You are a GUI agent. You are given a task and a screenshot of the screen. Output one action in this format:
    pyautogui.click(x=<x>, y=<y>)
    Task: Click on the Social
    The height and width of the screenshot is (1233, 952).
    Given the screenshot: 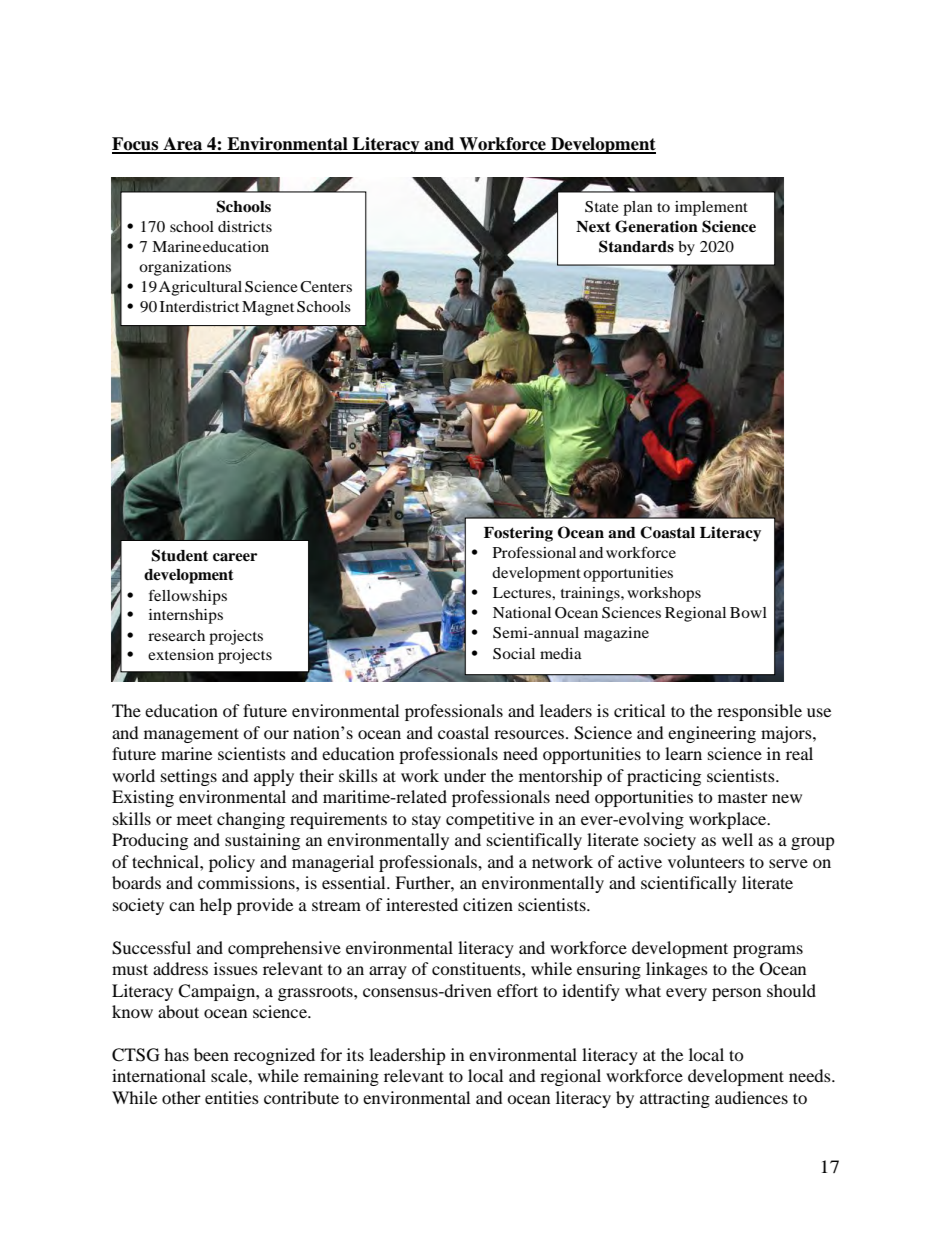 What is the action you would take?
    pyautogui.click(x=514, y=654)
